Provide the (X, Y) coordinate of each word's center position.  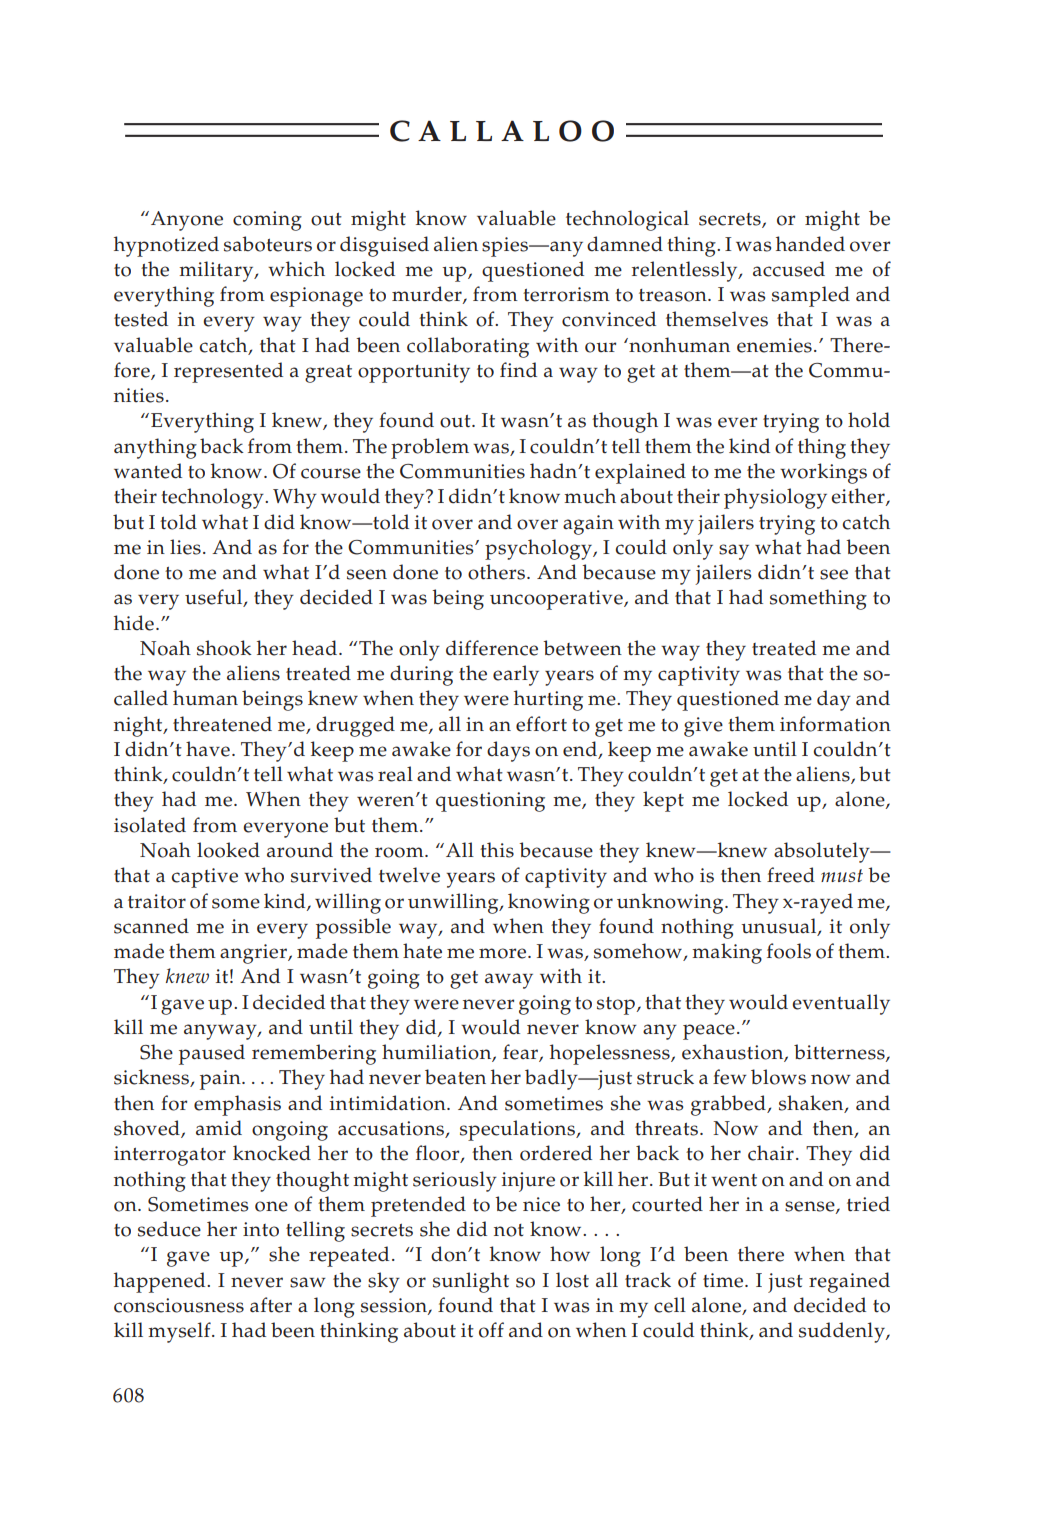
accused (789, 269)
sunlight (471, 1282)
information (835, 724)
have (208, 749)
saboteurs (268, 244)
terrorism (566, 294)
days (508, 751)
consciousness (179, 1305)
